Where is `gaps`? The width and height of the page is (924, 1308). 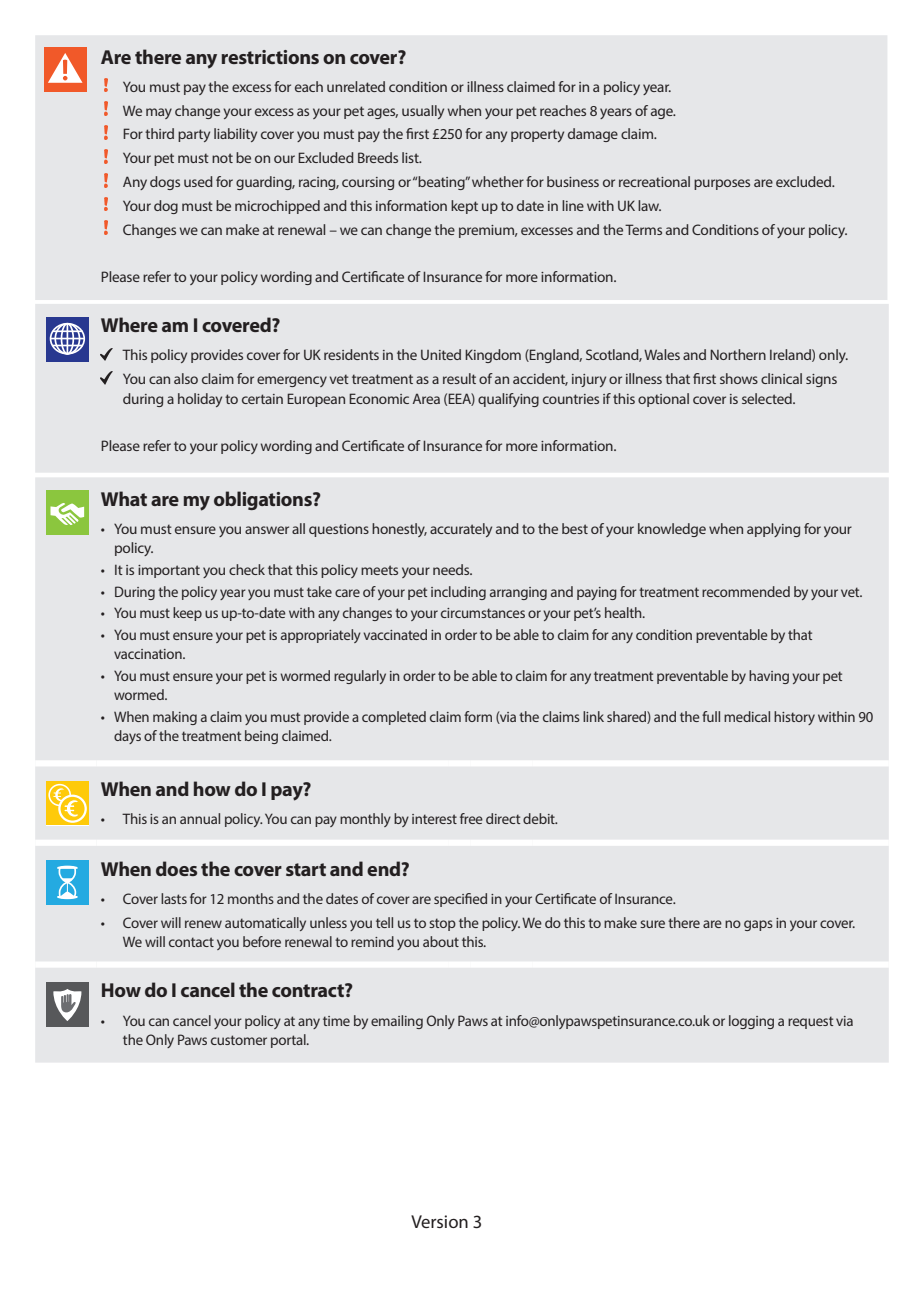
gaps is located at coordinates (758, 925).
